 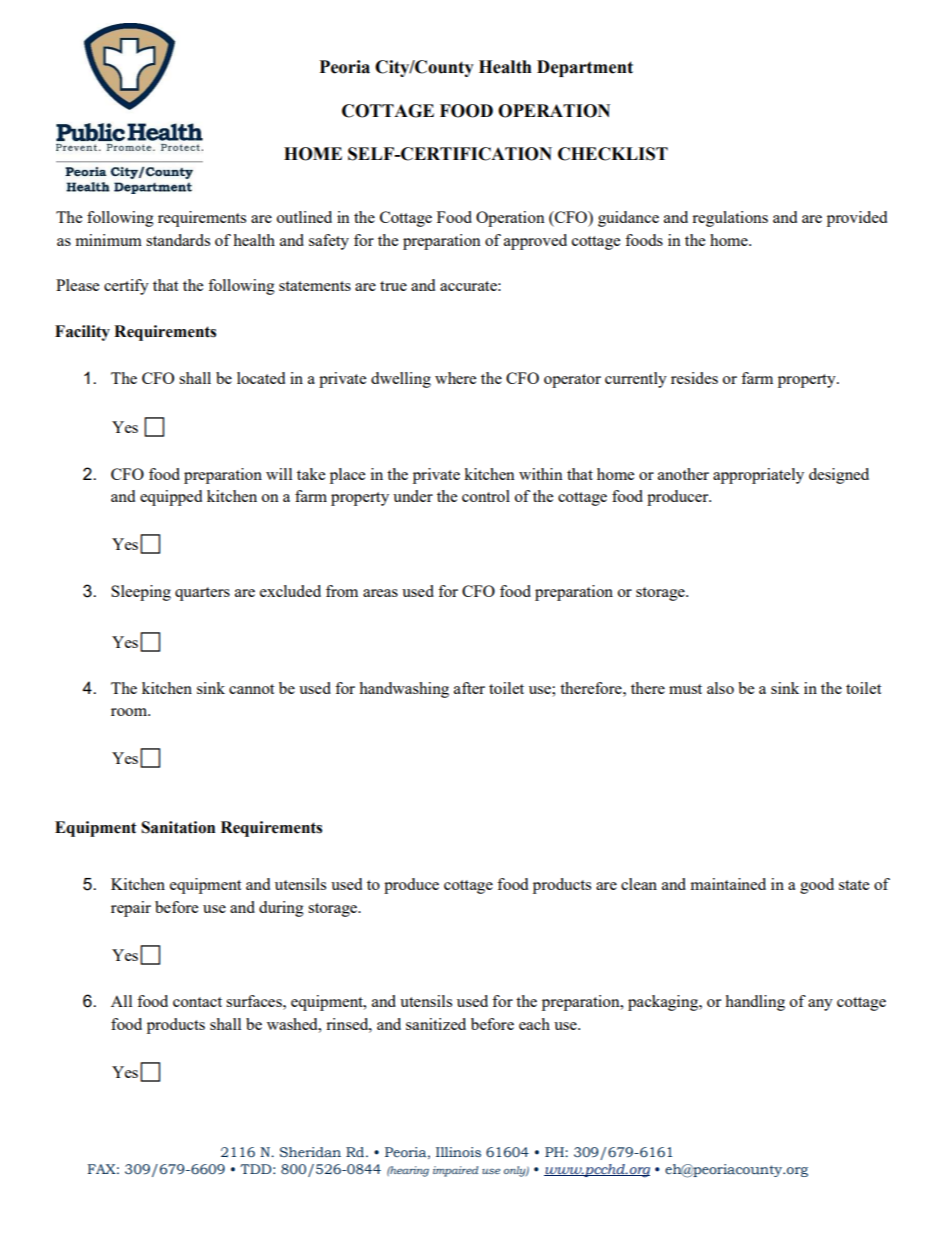 What do you see at coordinates (720, 688) in the page?
I see `also` at bounding box center [720, 688].
